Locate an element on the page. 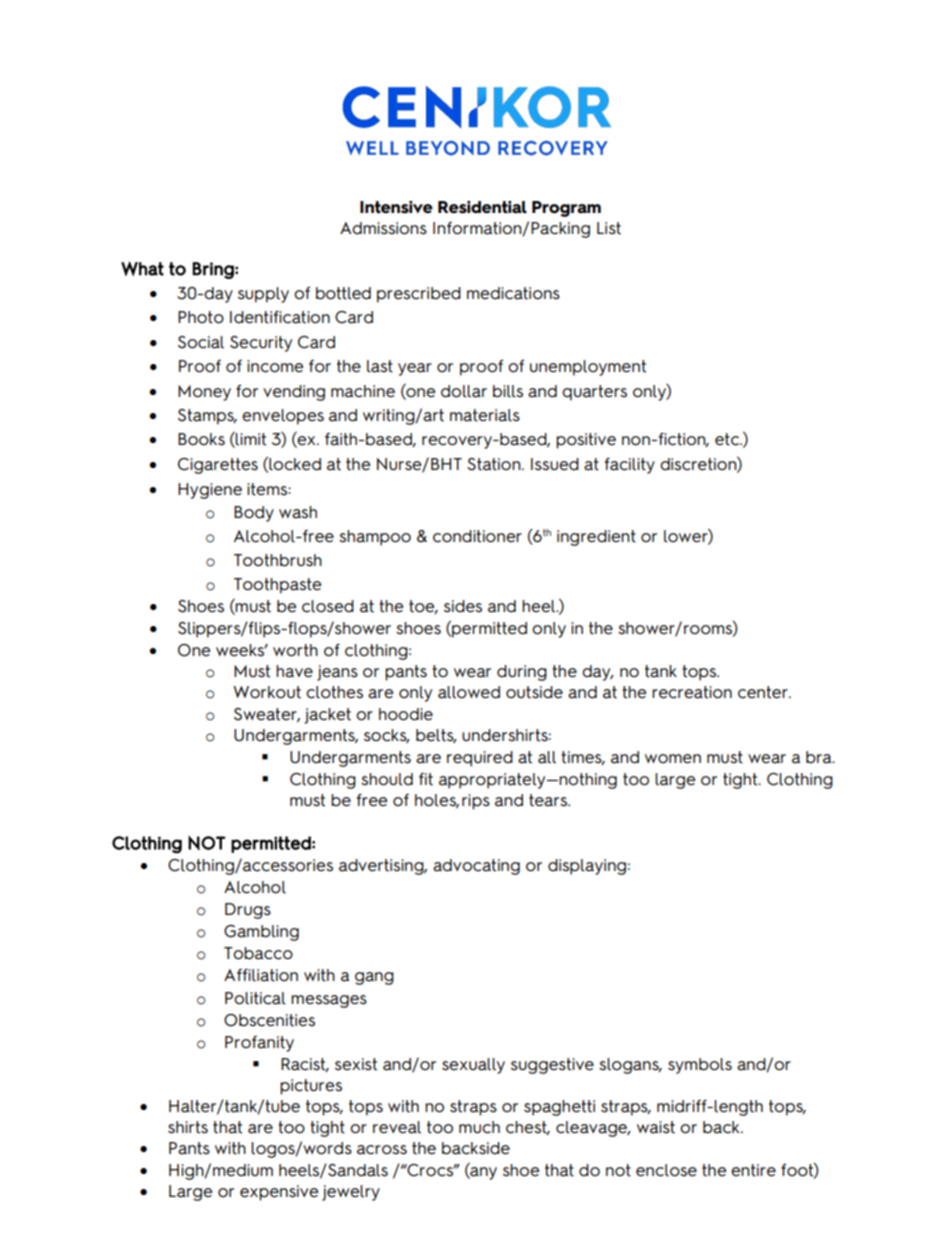  Cigarettes is located at coordinates (218, 466).
